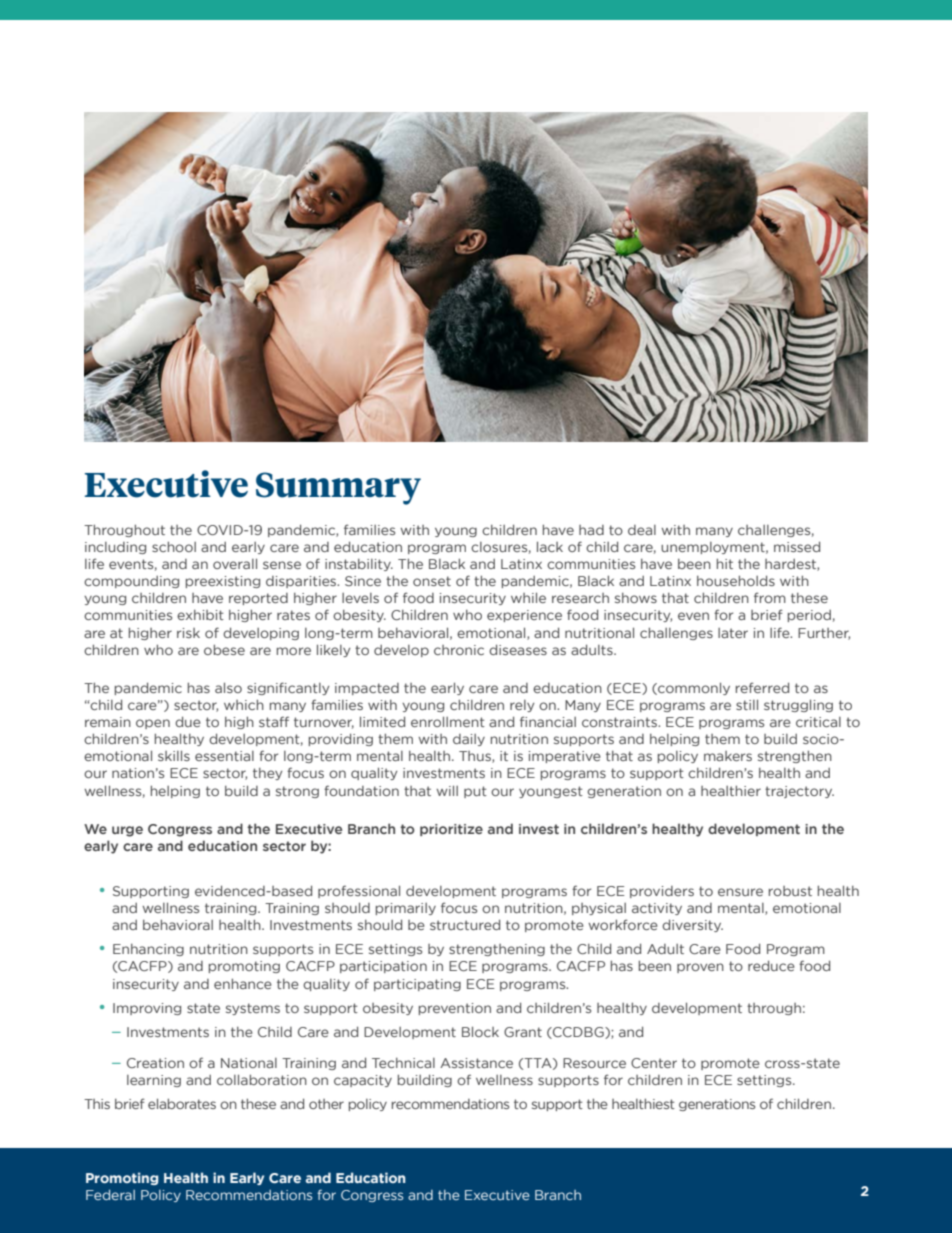 The height and width of the page is (1233, 952). What do you see at coordinates (700, 968) in the page?
I see `proven` at bounding box center [700, 968].
